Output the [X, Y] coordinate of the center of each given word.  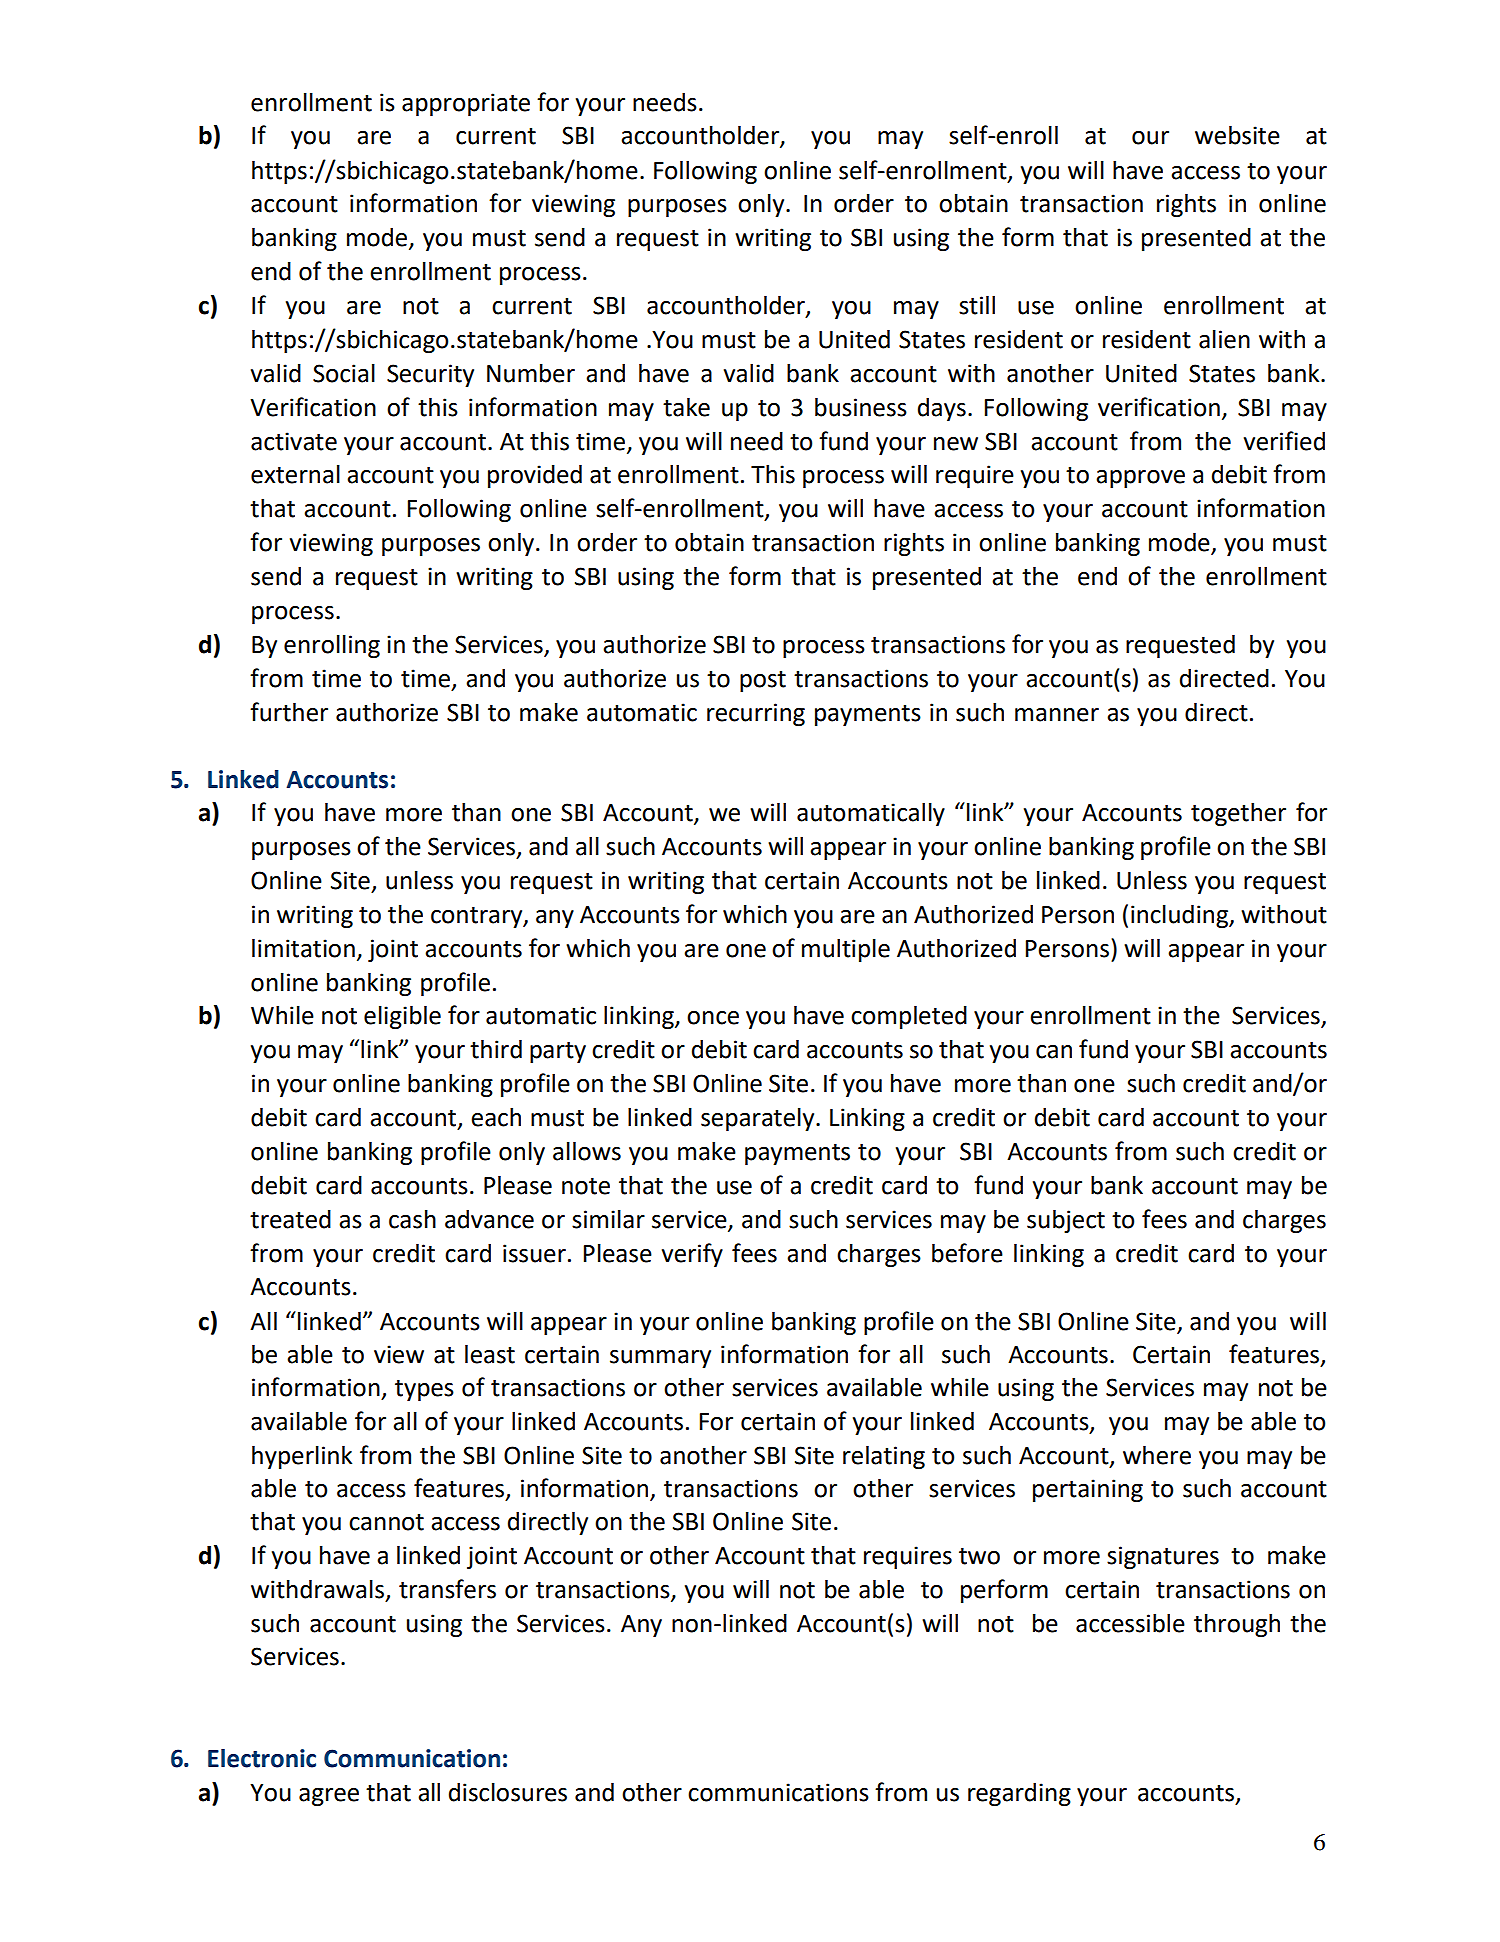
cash [412, 1219]
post [763, 681]
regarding [1019, 1794]
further [289, 712]
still [977, 305]
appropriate [466, 104]
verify [692, 1255]
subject [1066, 1221]
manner [1057, 715]
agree [329, 1797]
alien [1224, 339]
